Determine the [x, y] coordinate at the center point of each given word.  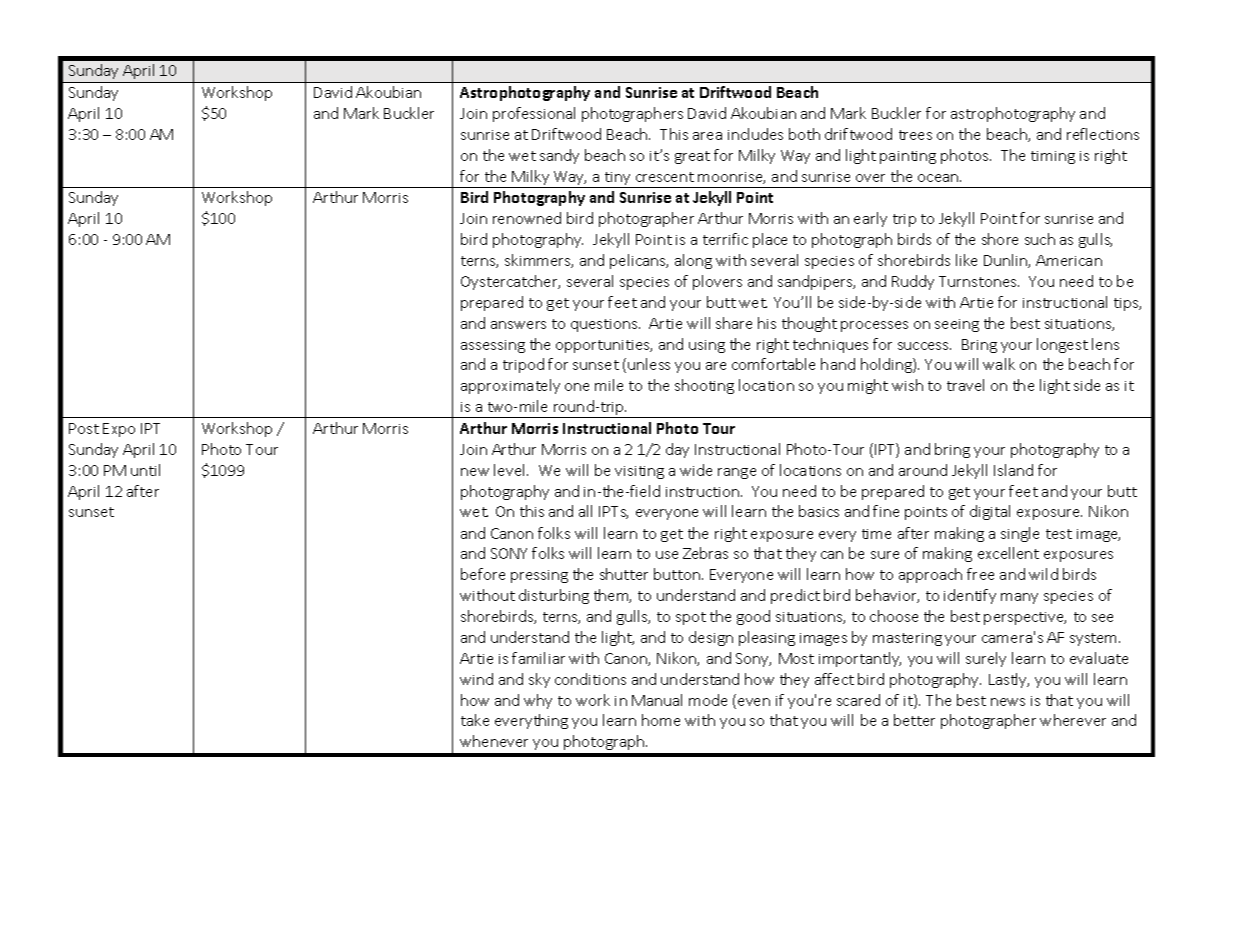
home [661, 720]
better [914, 720]
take [475, 720]
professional [534, 114]
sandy [559, 156]
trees [915, 135]
